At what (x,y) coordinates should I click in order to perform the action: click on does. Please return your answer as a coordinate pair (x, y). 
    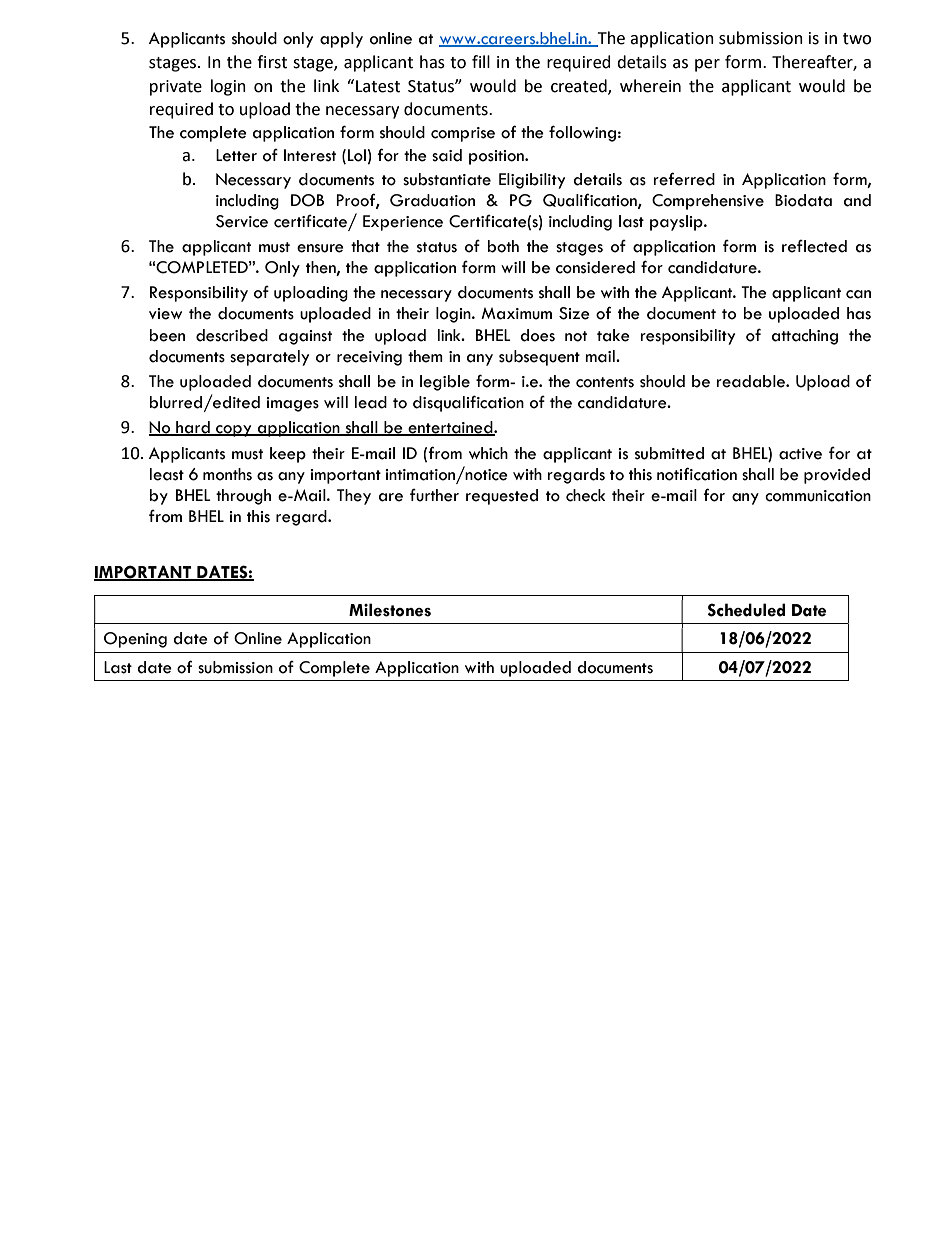
    Looking at the image, I should click on (537, 335).
